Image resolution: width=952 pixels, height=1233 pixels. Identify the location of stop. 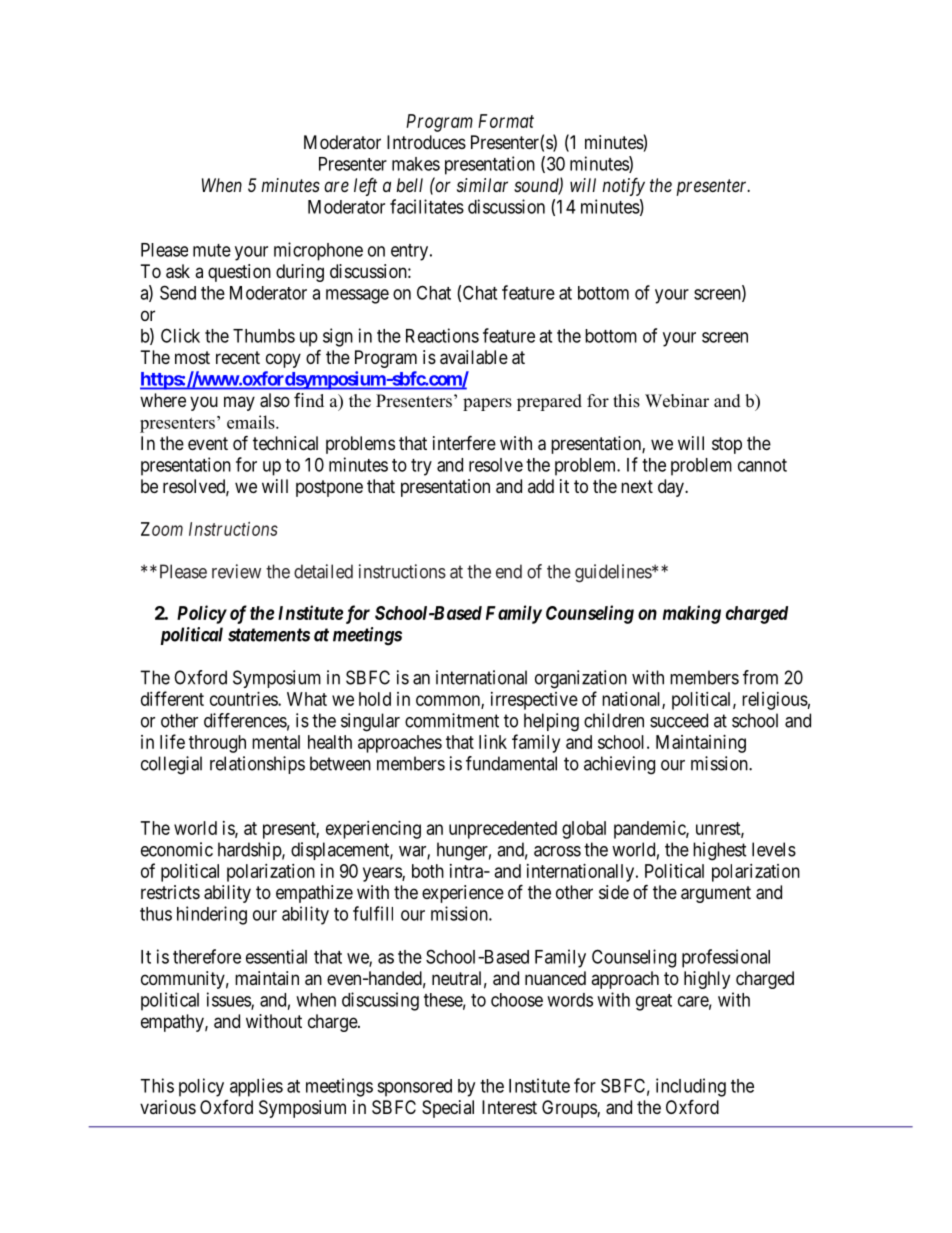
(727, 445).
